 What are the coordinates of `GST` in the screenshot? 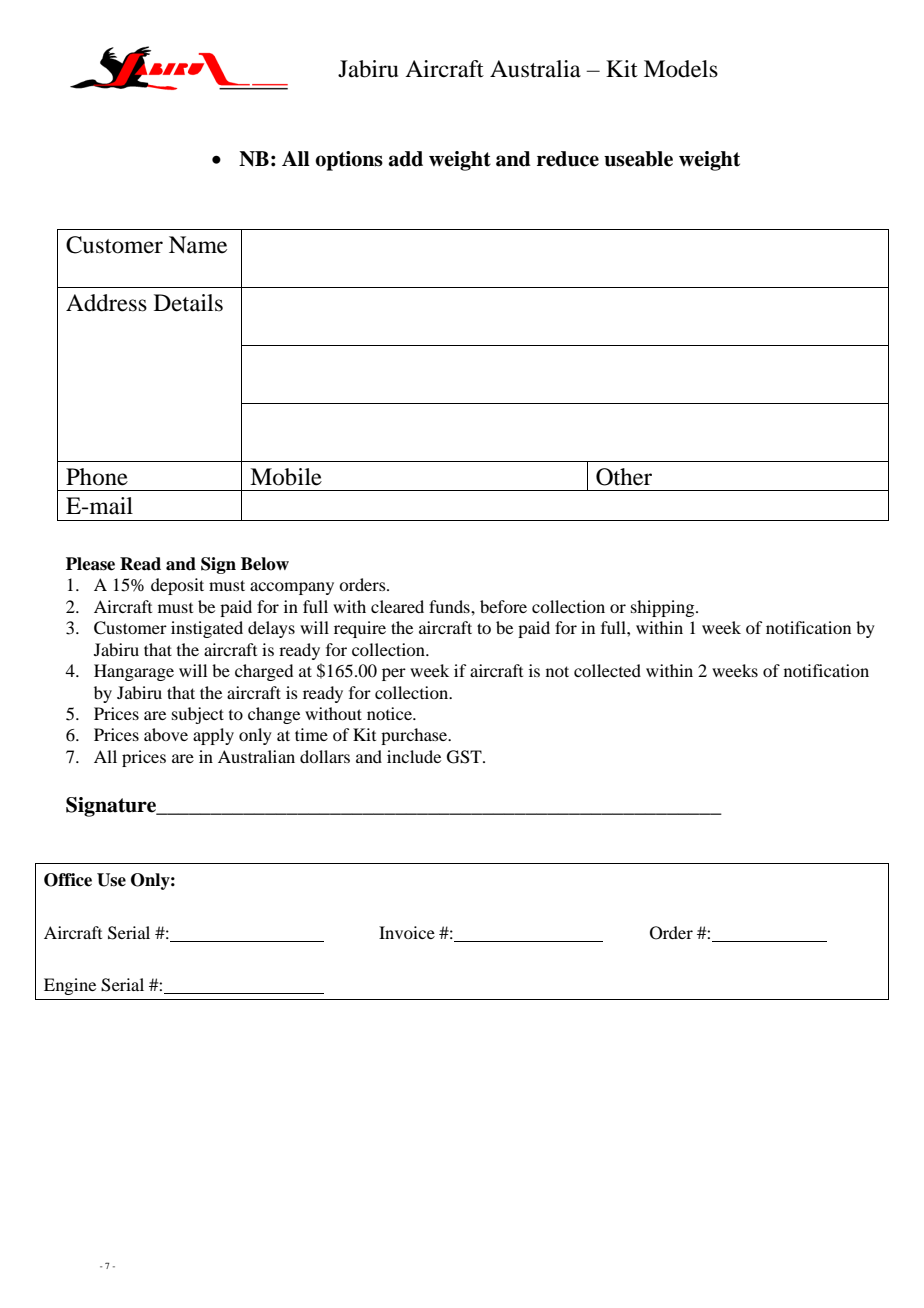 It's located at (465, 757).
